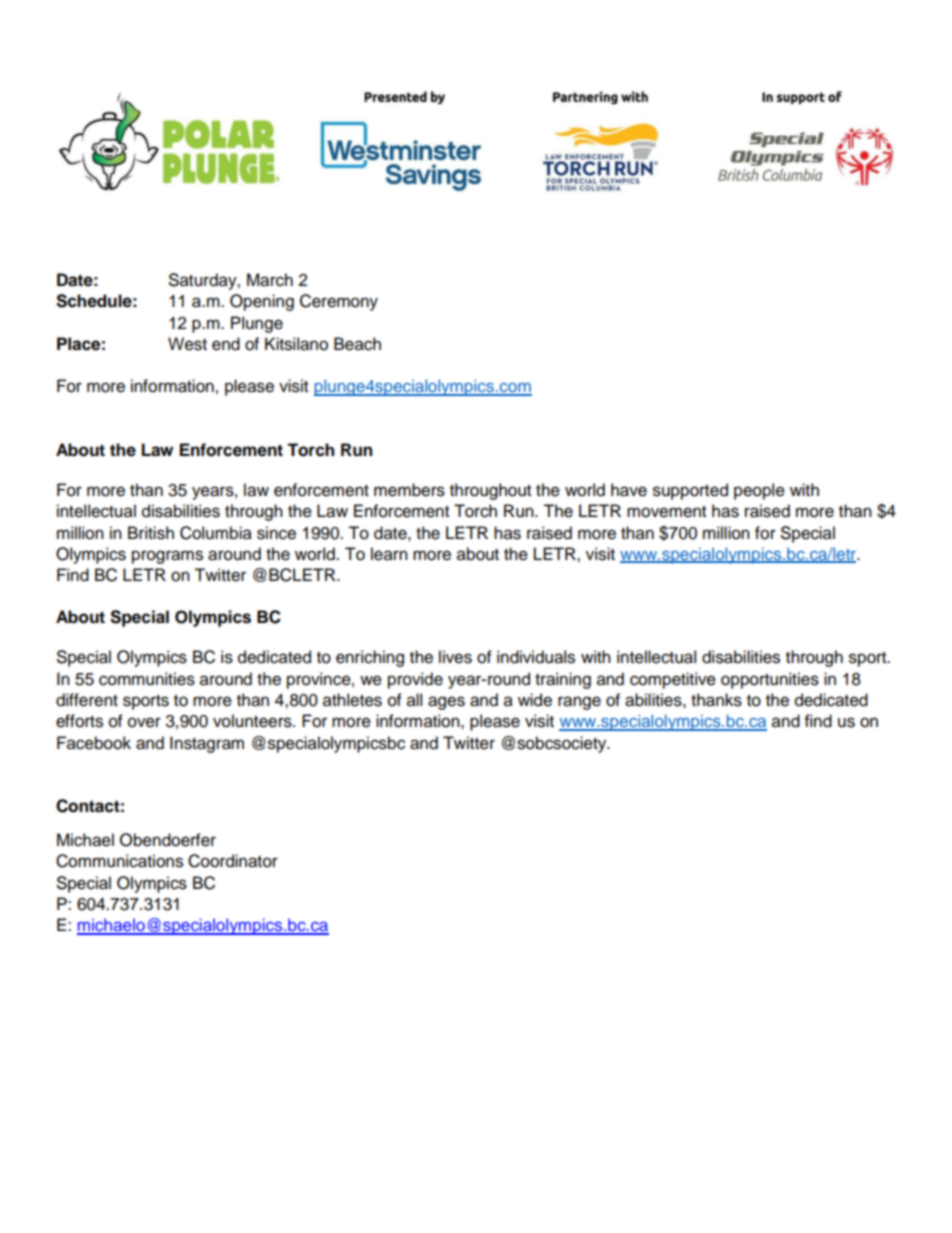 The height and width of the image is (1233, 952). I want to click on learn, so click(389, 554).
